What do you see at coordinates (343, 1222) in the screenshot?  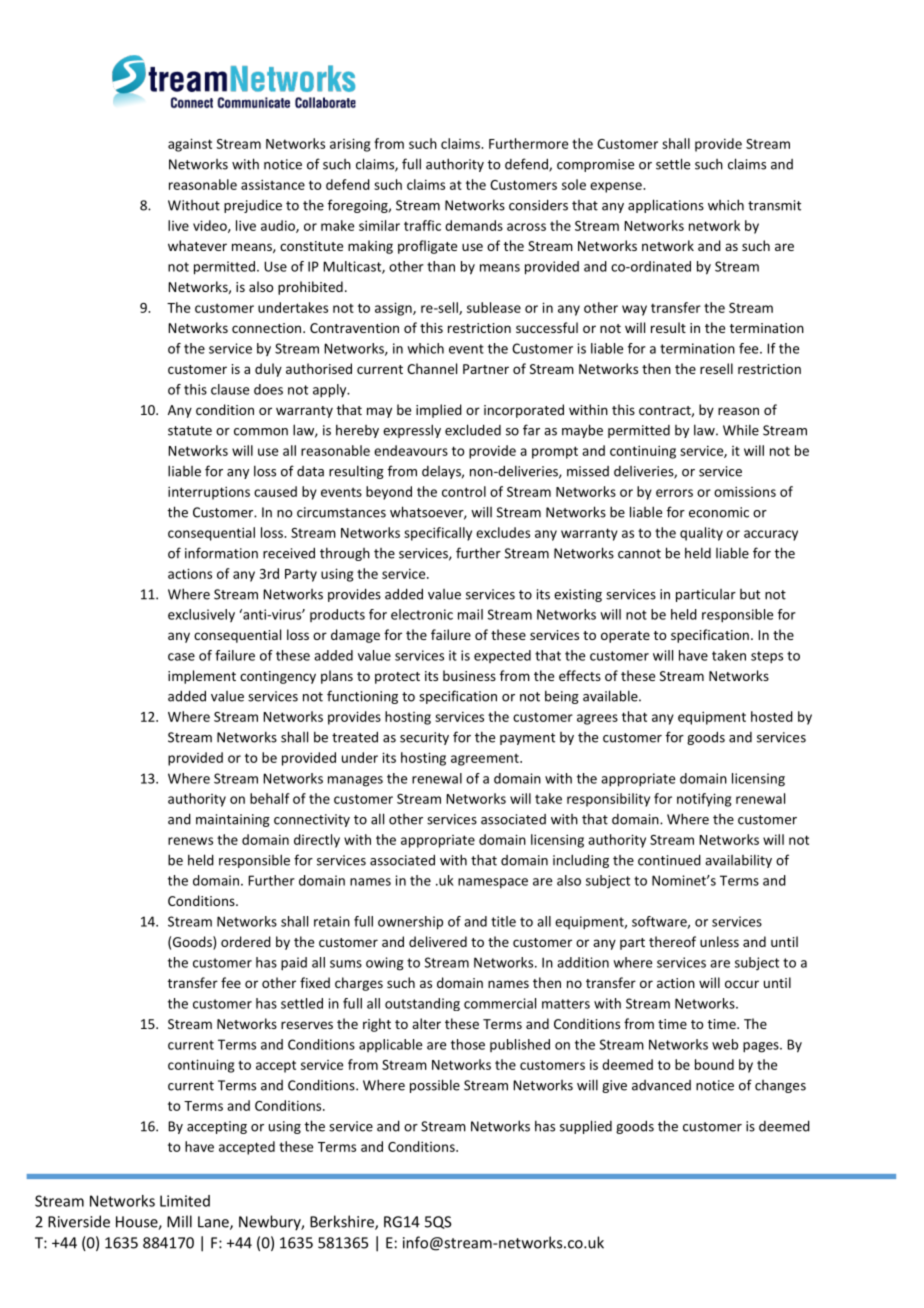 I see `Berkshire` at bounding box center [343, 1222].
